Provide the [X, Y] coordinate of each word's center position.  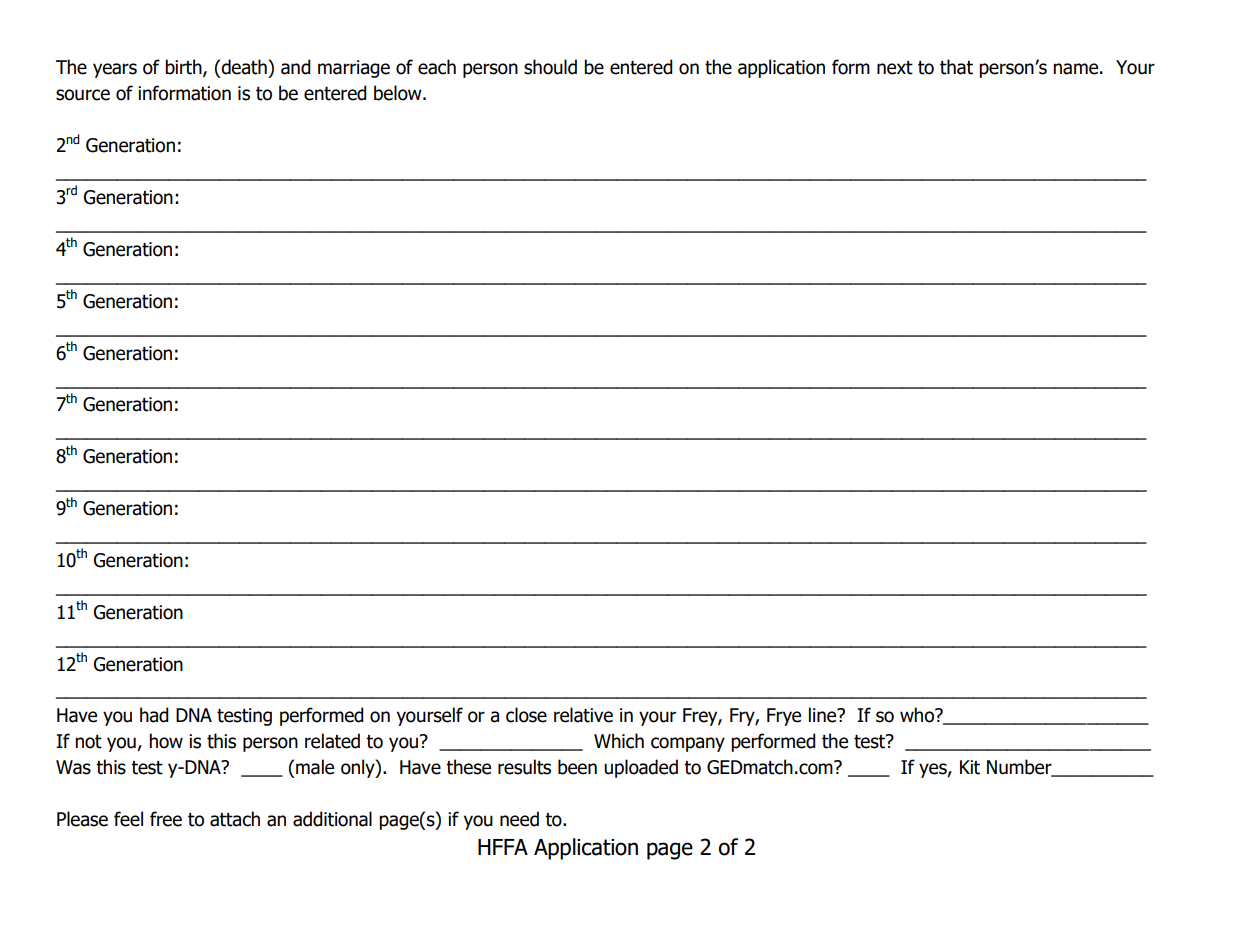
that [956, 67]
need [519, 819]
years [115, 70]
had [154, 715]
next [895, 68]
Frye [784, 717]
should [550, 67]
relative [583, 715]
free [166, 819]
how [166, 741]
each [437, 67]
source [83, 95]
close [526, 715]
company [688, 744]
